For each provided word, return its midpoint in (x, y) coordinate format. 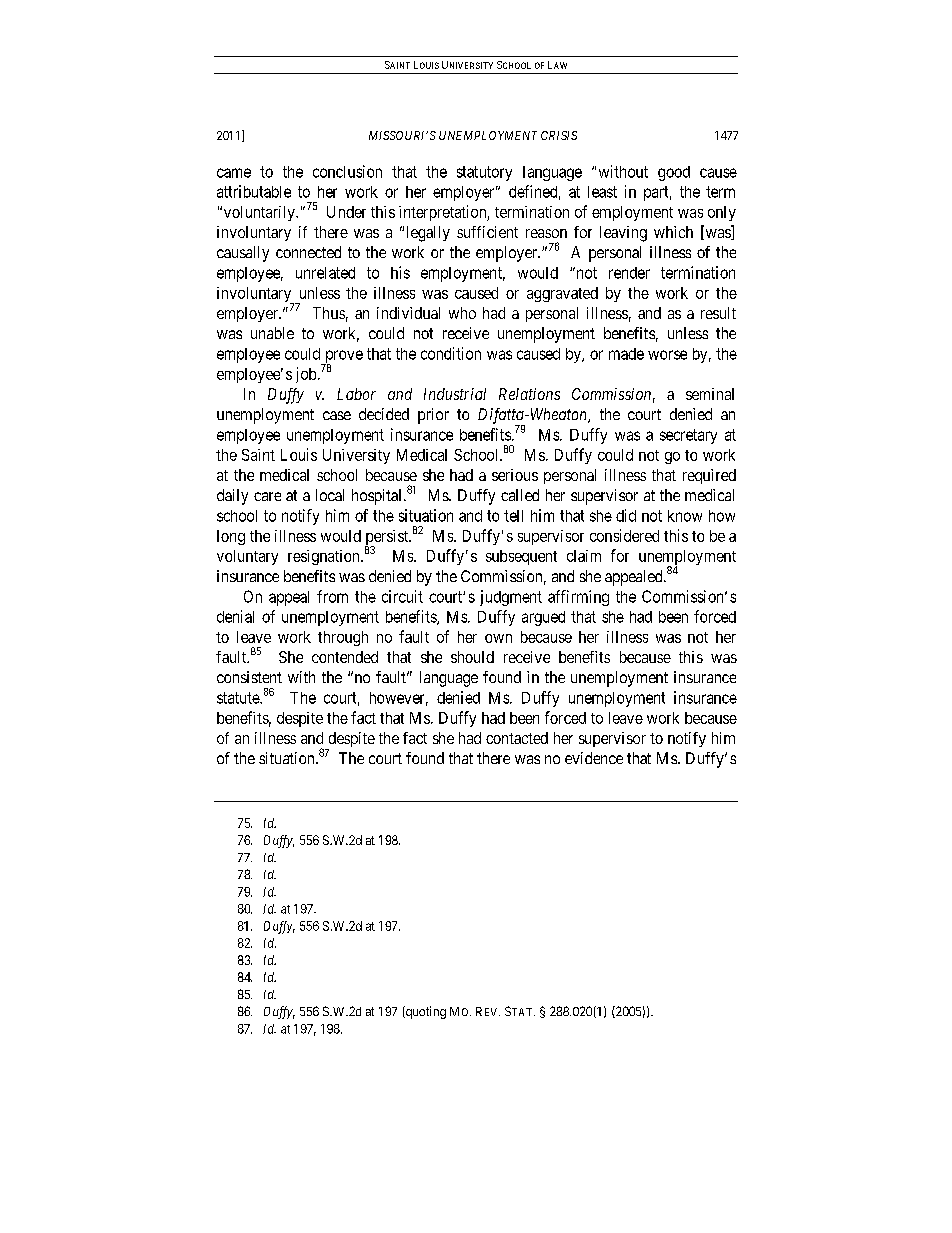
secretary (688, 436)
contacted (517, 738)
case (337, 415)
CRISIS (559, 135)
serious (515, 475)
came (234, 173)
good (674, 173)
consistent (249, 677)
